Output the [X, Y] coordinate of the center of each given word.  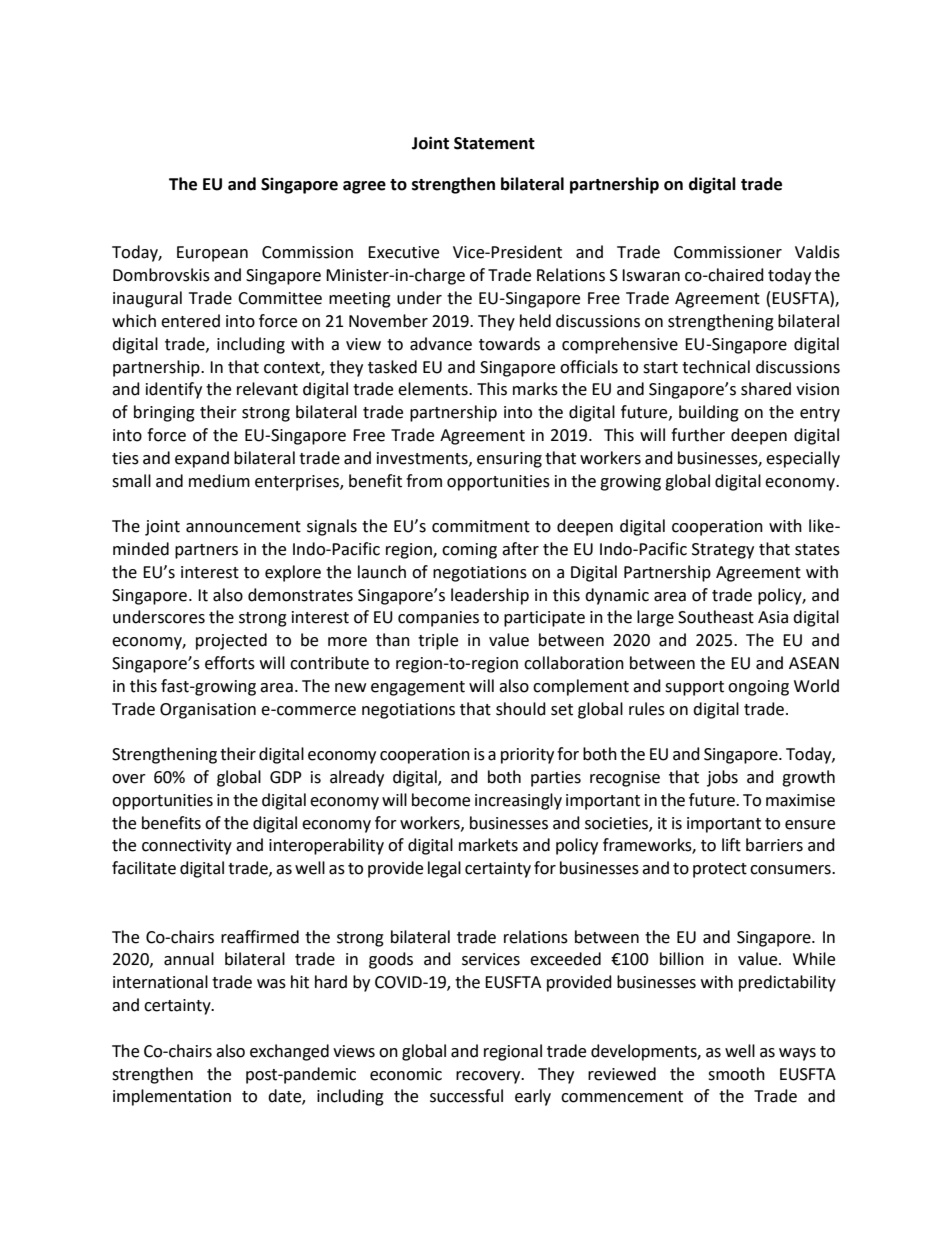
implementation [172, 1097]
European [212, 254]
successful [466, 1096]
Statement [494, 143]
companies [438, 619]
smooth [736, 1074]
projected [231, 641]
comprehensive [620, 345]
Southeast [716, 617]
